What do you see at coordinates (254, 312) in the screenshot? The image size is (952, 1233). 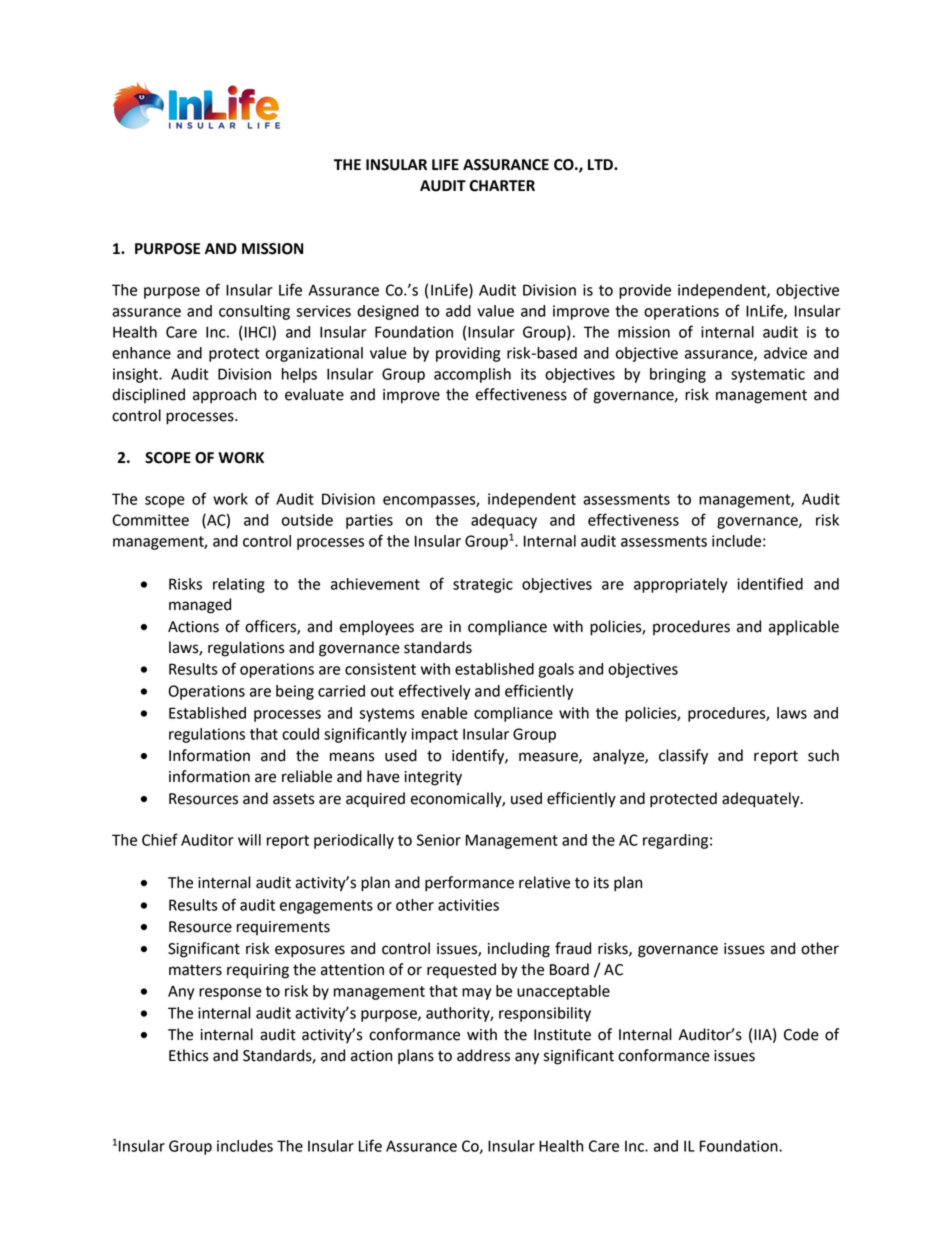 I see `consulting` at bounding box center [254, 312].
